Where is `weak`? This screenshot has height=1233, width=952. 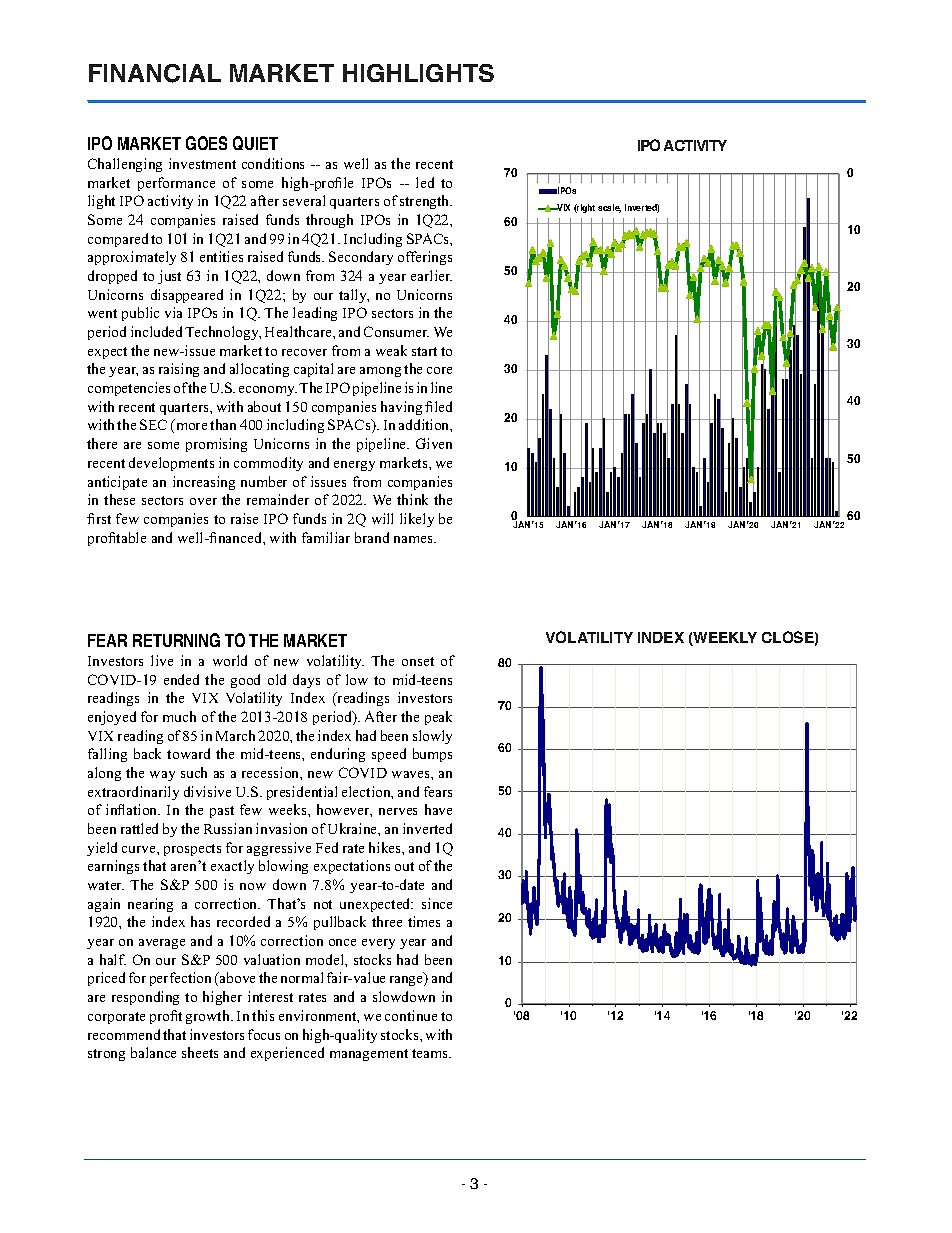 weak is located at coordinates (391, 350).
